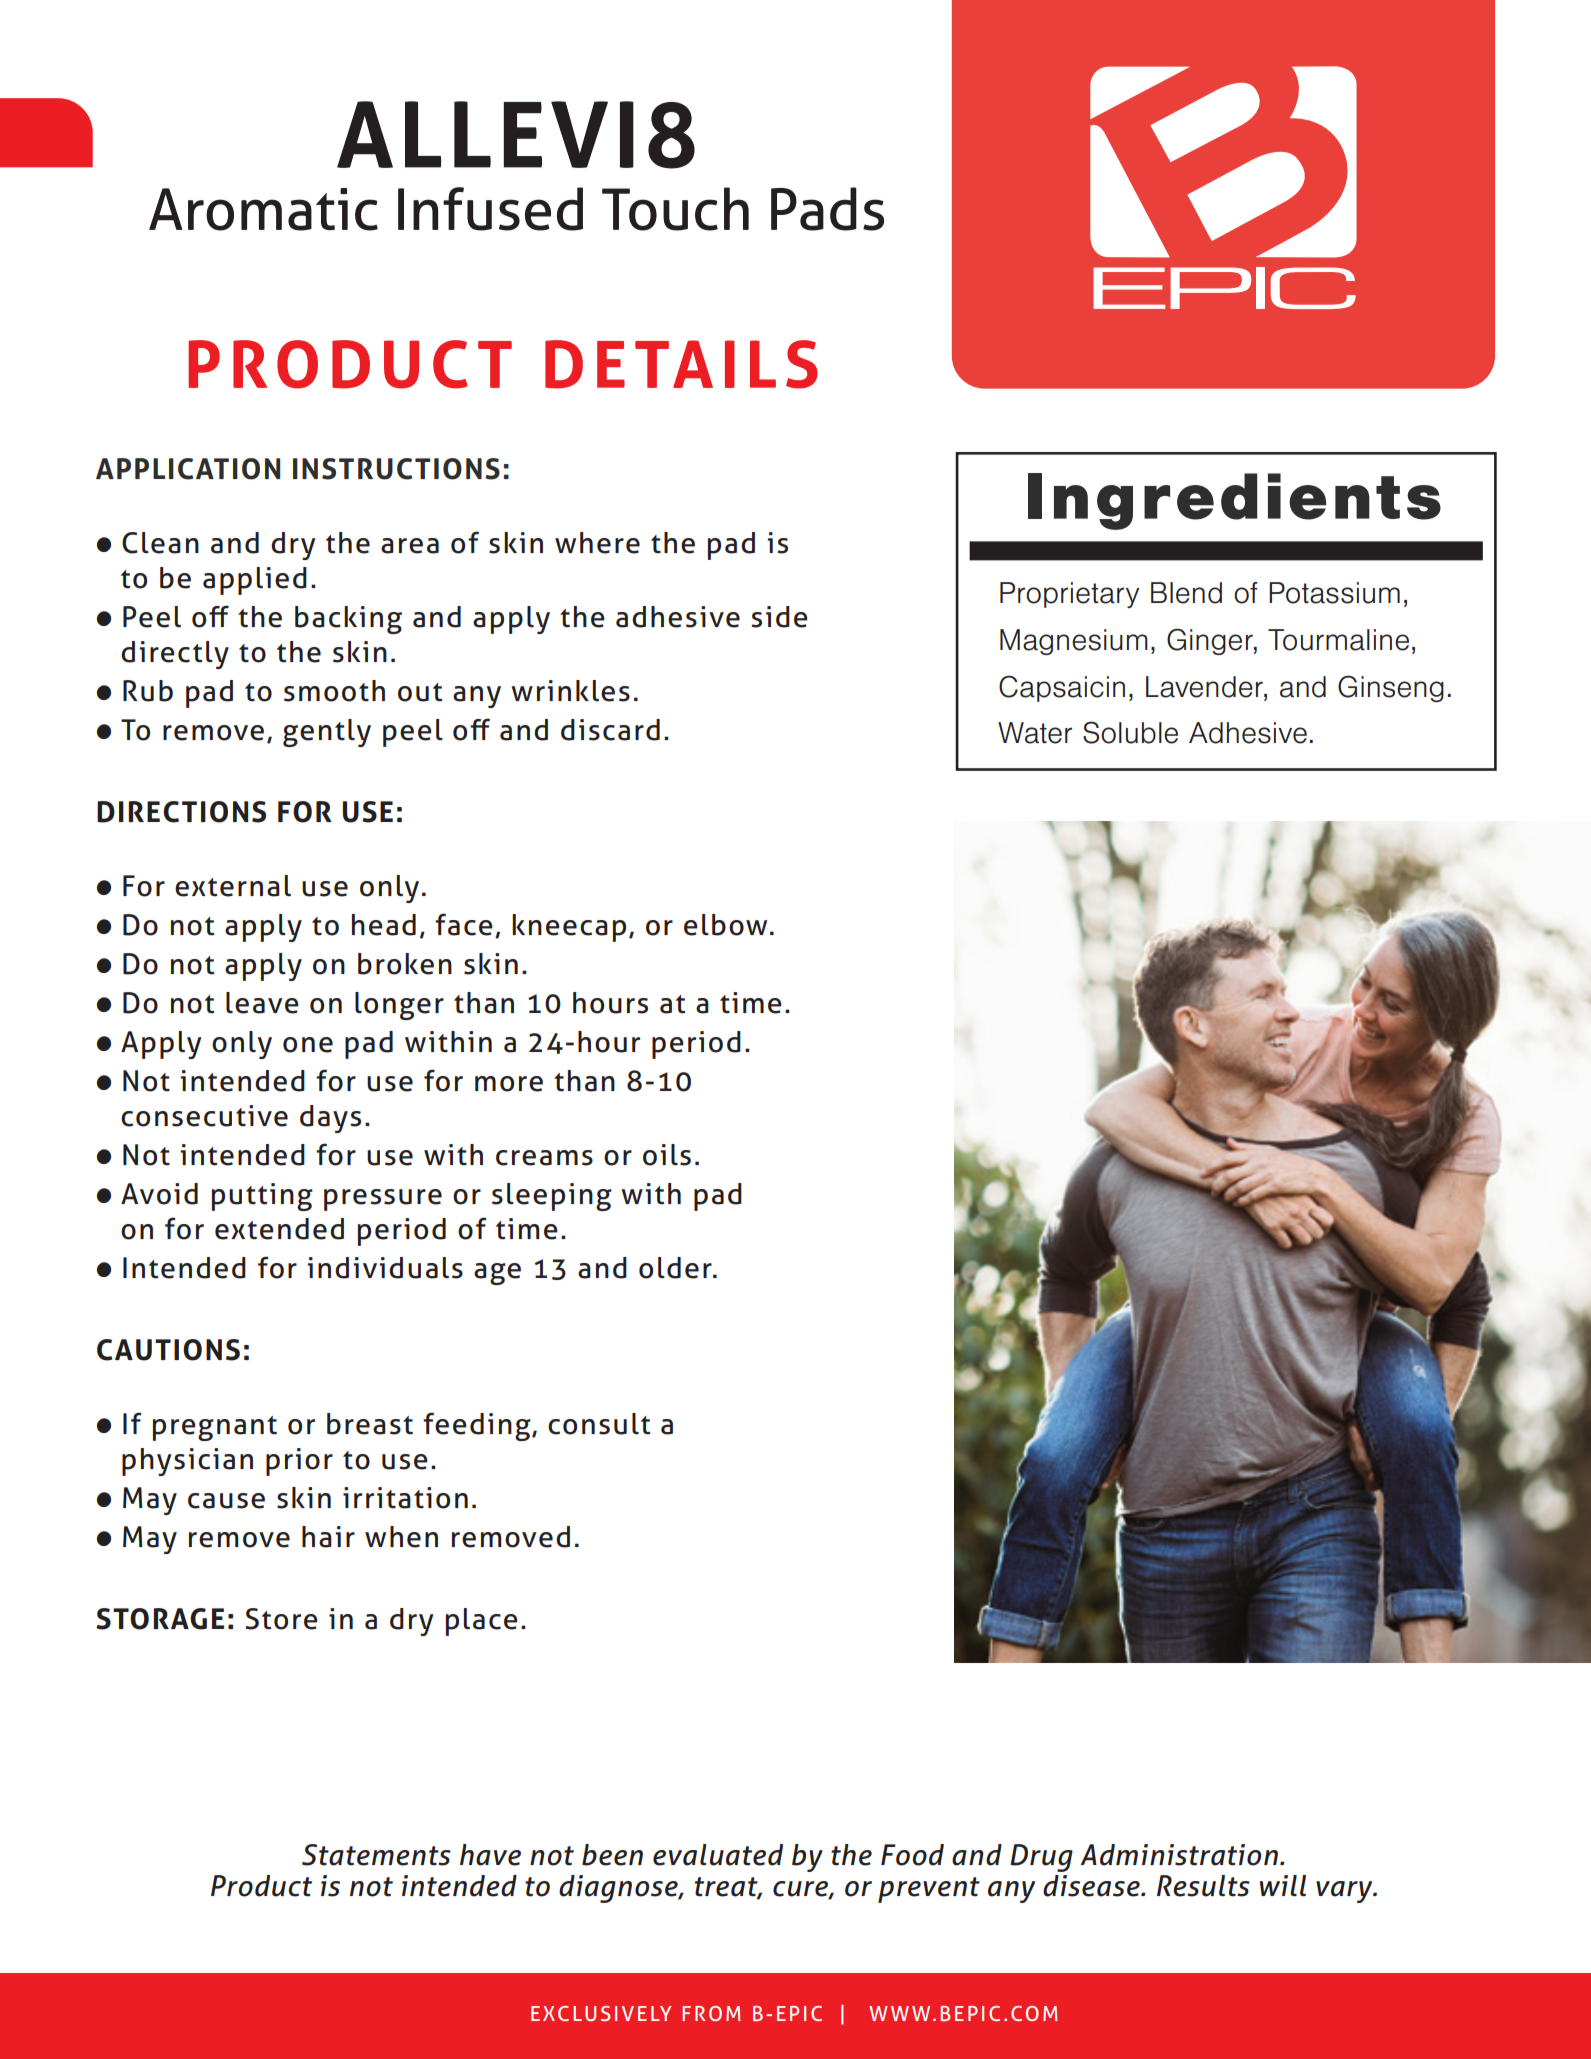  What do you see at coordinates (827, 209) in the page?
I see `Pads` at bounding box center [827, 209].
